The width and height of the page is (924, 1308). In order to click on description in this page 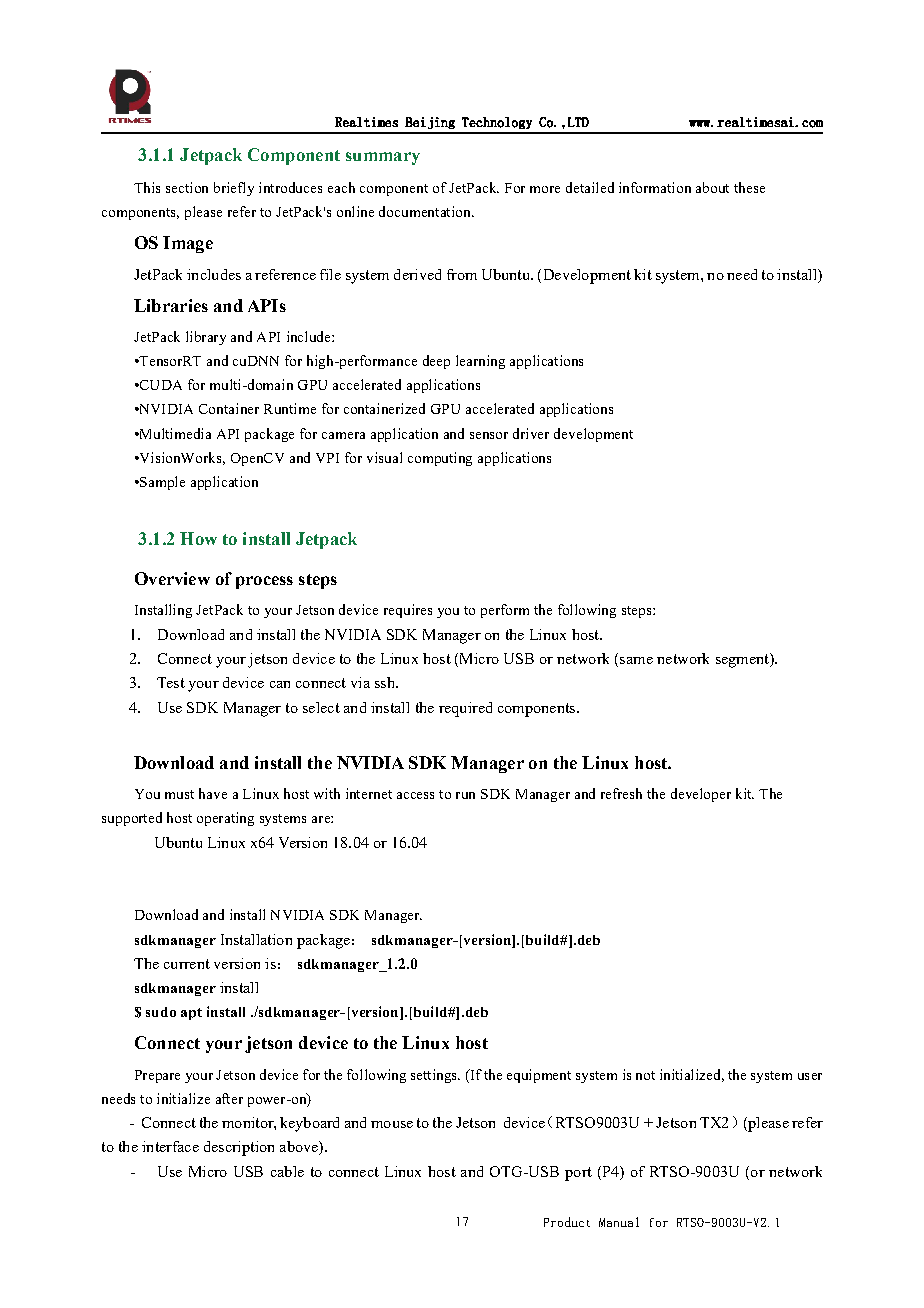, I will do `click(239, 1148)`.
